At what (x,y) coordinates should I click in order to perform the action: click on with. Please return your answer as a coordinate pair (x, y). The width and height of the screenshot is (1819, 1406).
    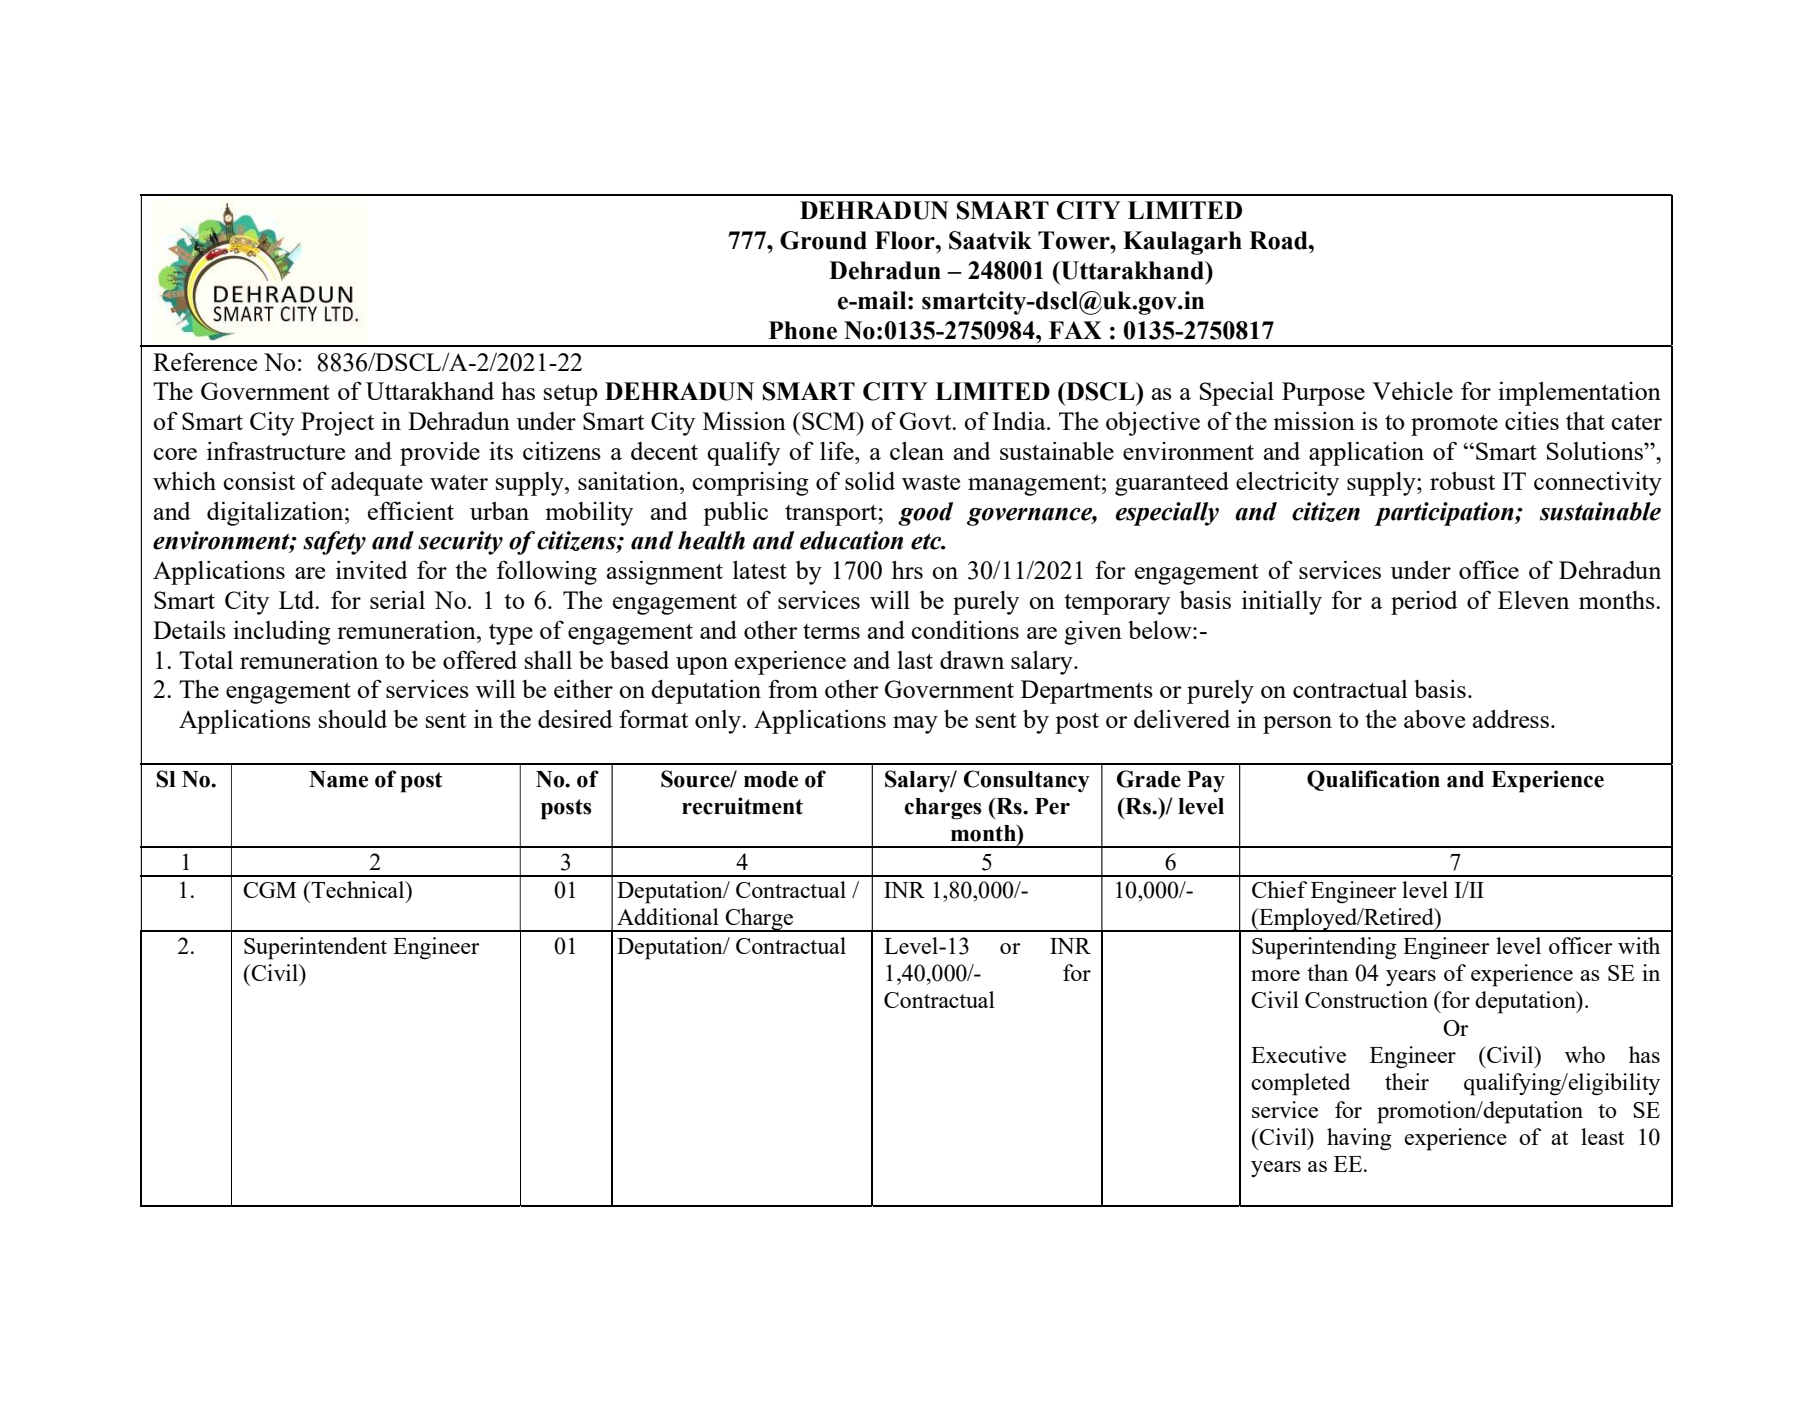
    Looking at the image, I should click on (1639, 945).
